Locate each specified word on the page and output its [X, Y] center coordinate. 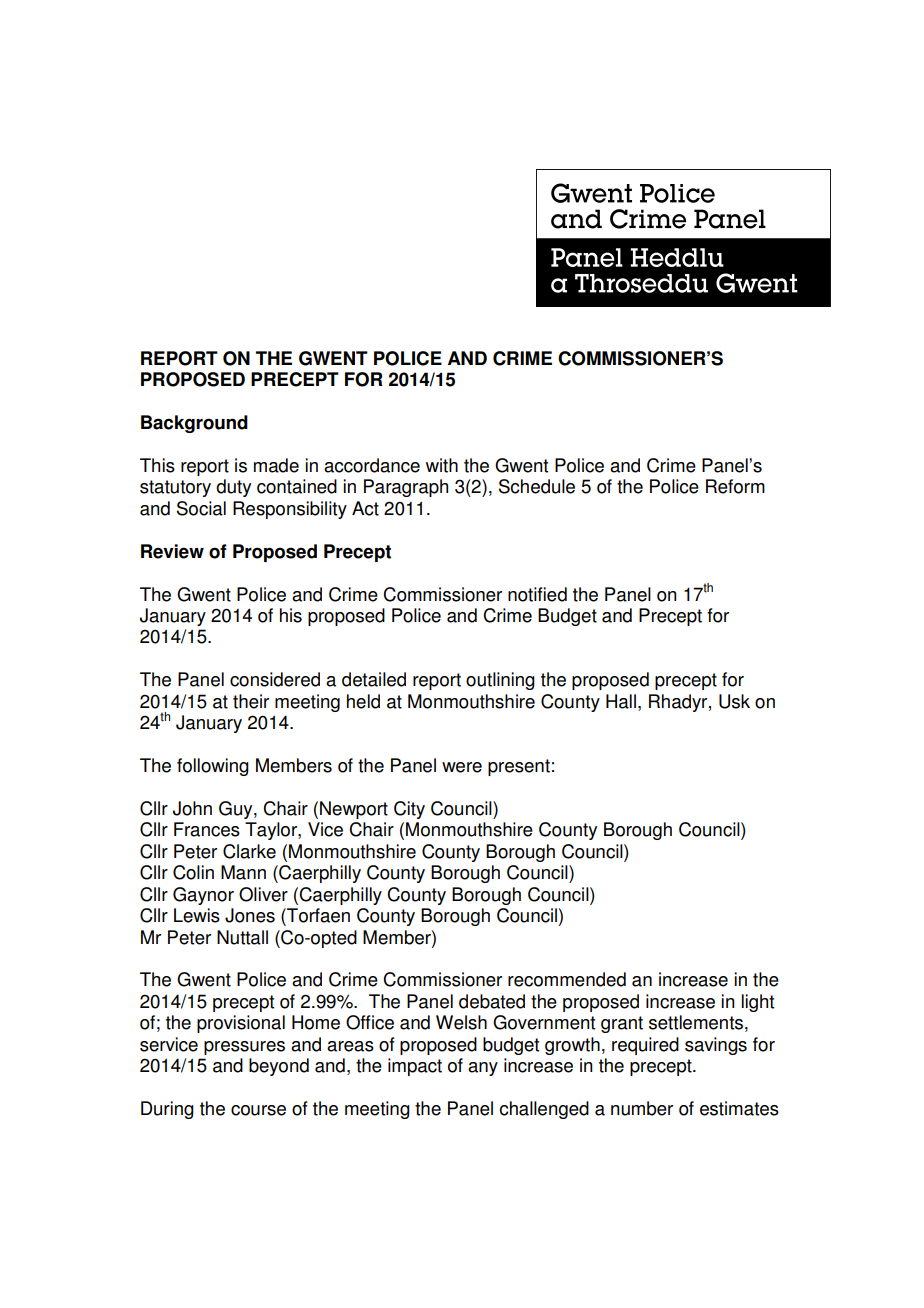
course [258, 1110]
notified [537, 594]
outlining [500, 681]
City [409, 810]
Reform [735, 486]
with [442, 465]
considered [275, 679]
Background [194, 424]
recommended [567, 979]
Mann [243, 872]
